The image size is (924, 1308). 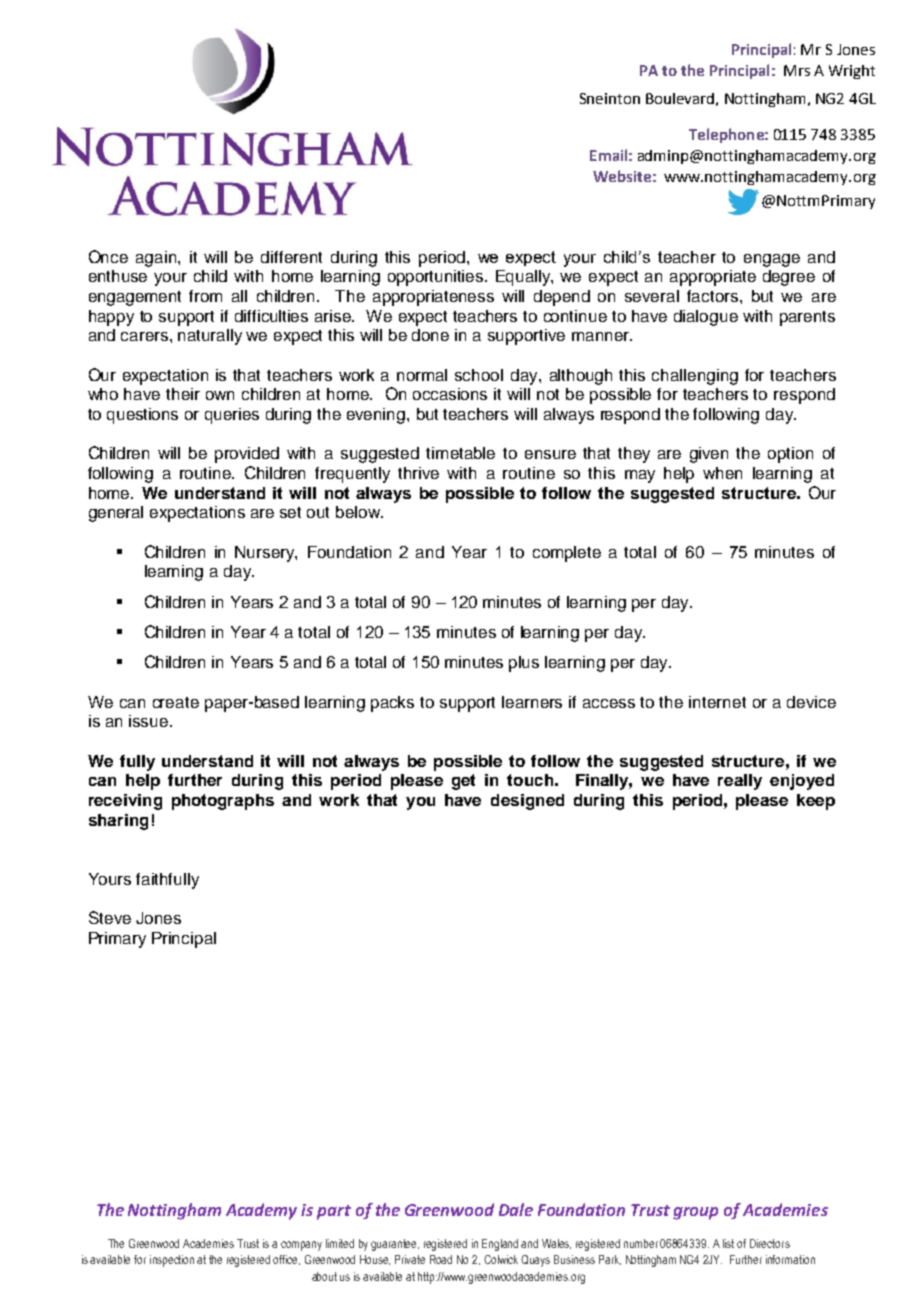 I want to click on plus, so click(x=524, y=664).
